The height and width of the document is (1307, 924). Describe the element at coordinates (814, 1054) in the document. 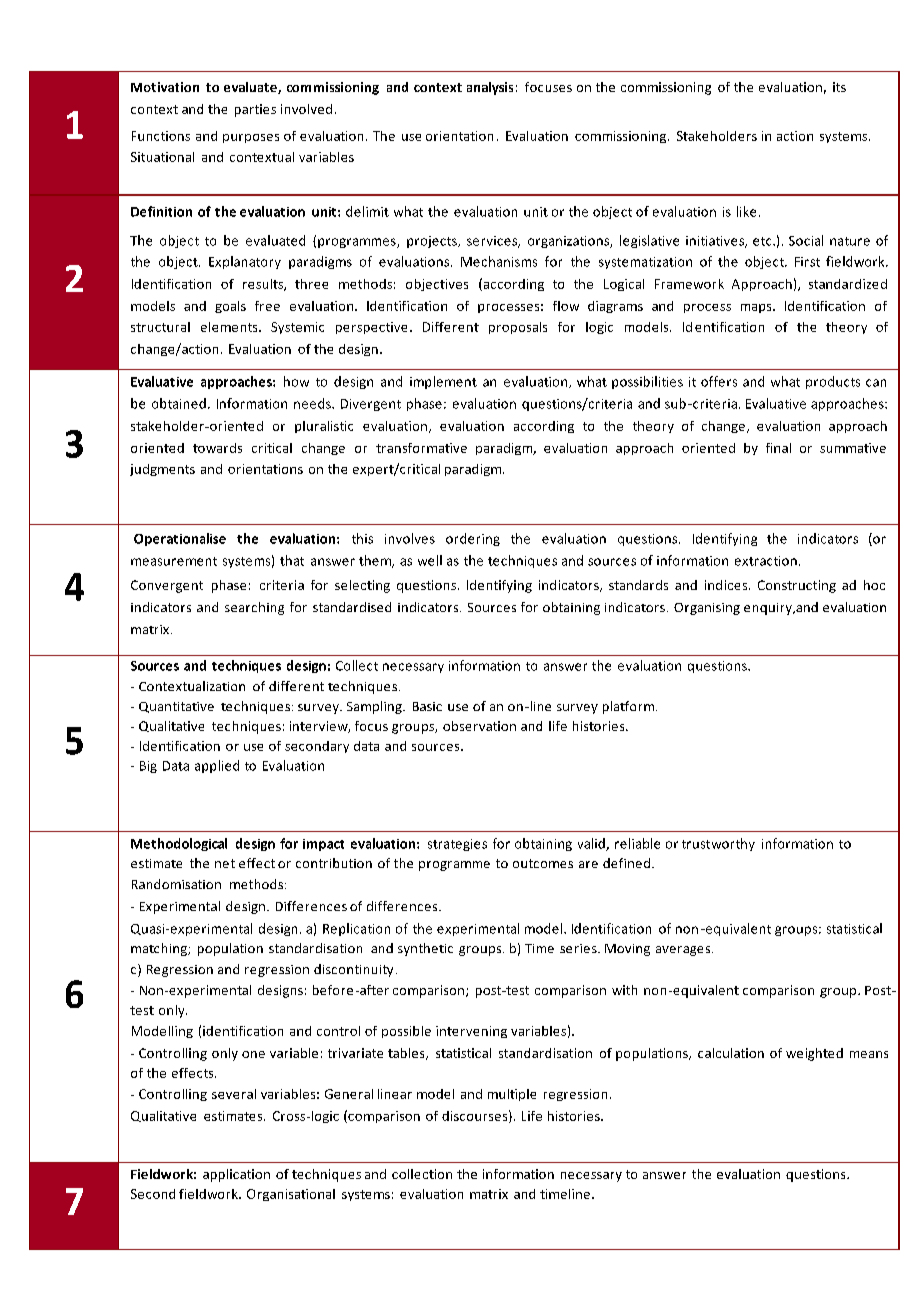

I see `weighted` at that location.
